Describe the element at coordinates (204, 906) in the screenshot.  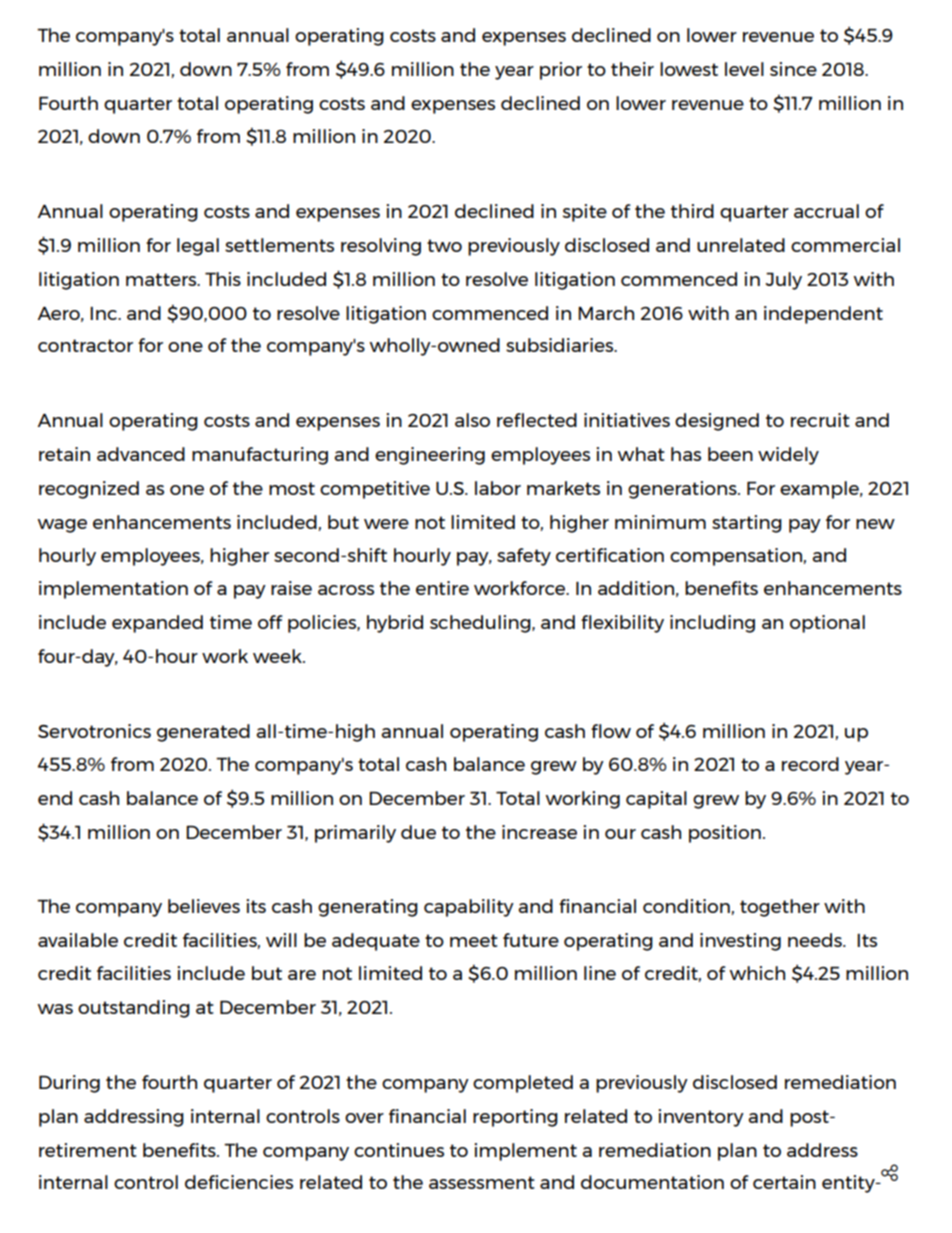
I see `believes` at that location.
